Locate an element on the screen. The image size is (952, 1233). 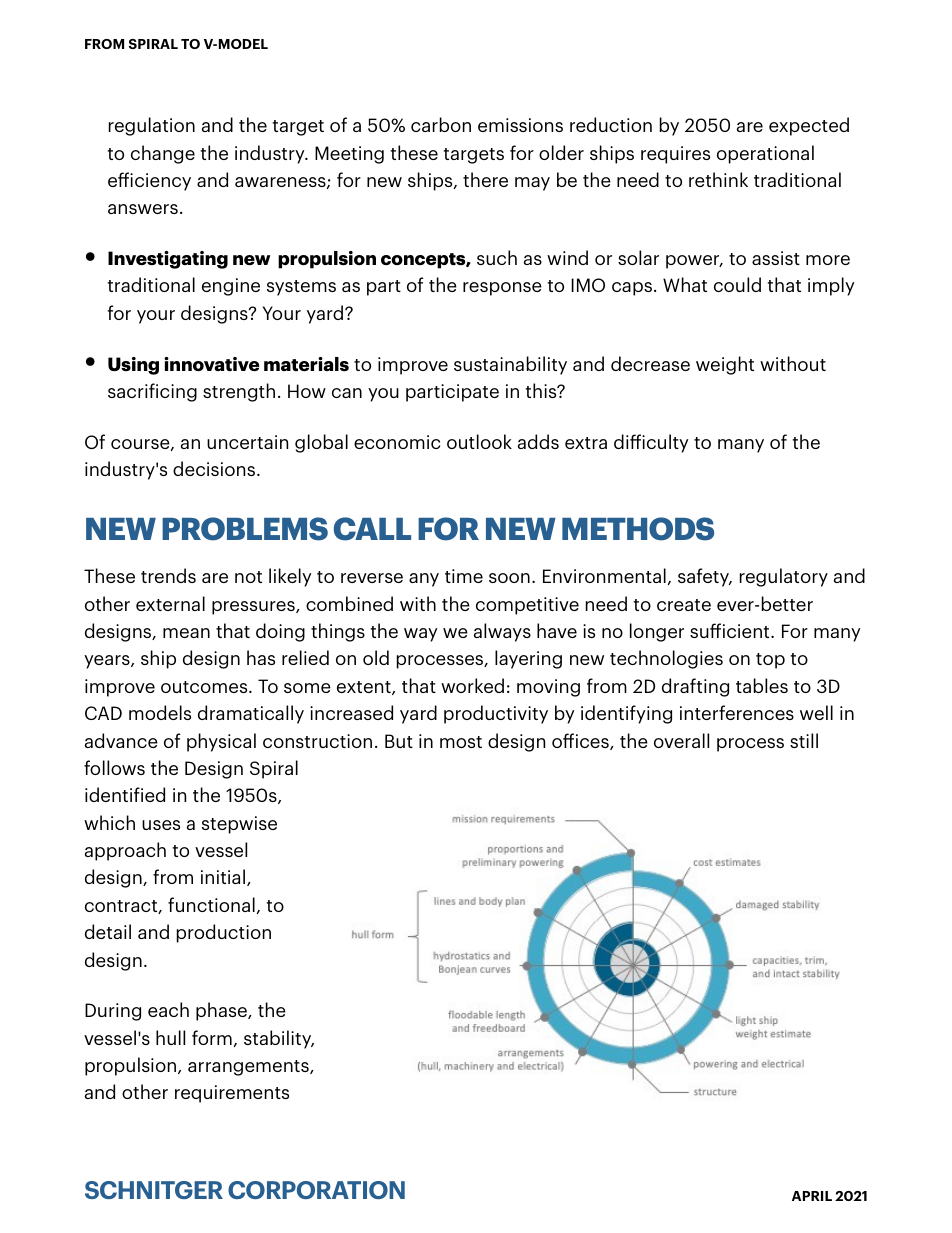
uses is located at coordinates (161, 825).
